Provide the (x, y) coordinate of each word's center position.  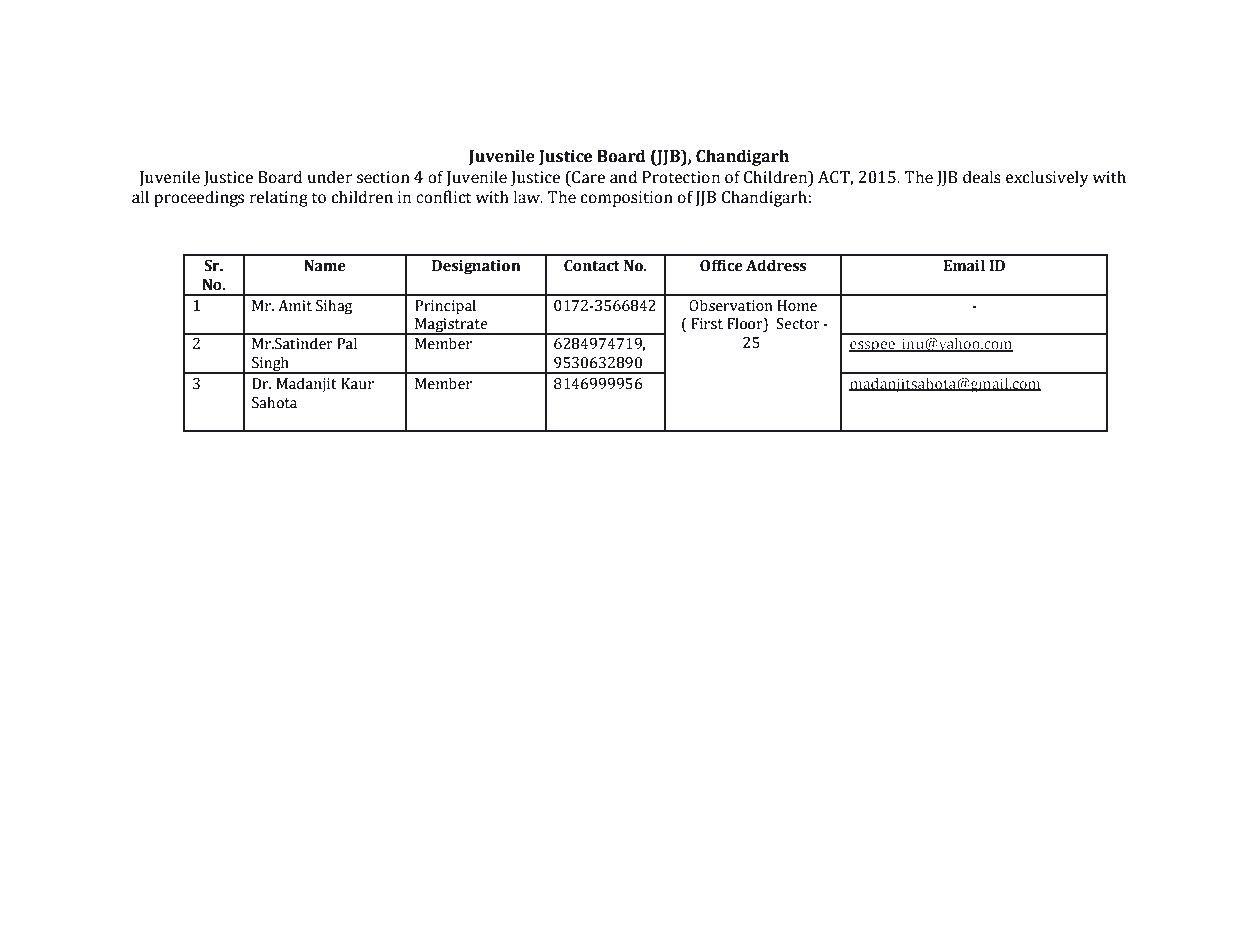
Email (964, 265)
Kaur (357, 384)
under (330, 177)
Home (797, 306)
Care (587, 177)
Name (325, 266)
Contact (592, 266)
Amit (295, 306)
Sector (798, 324)
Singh (270, 365)
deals (982, 177)
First (707, 324)
